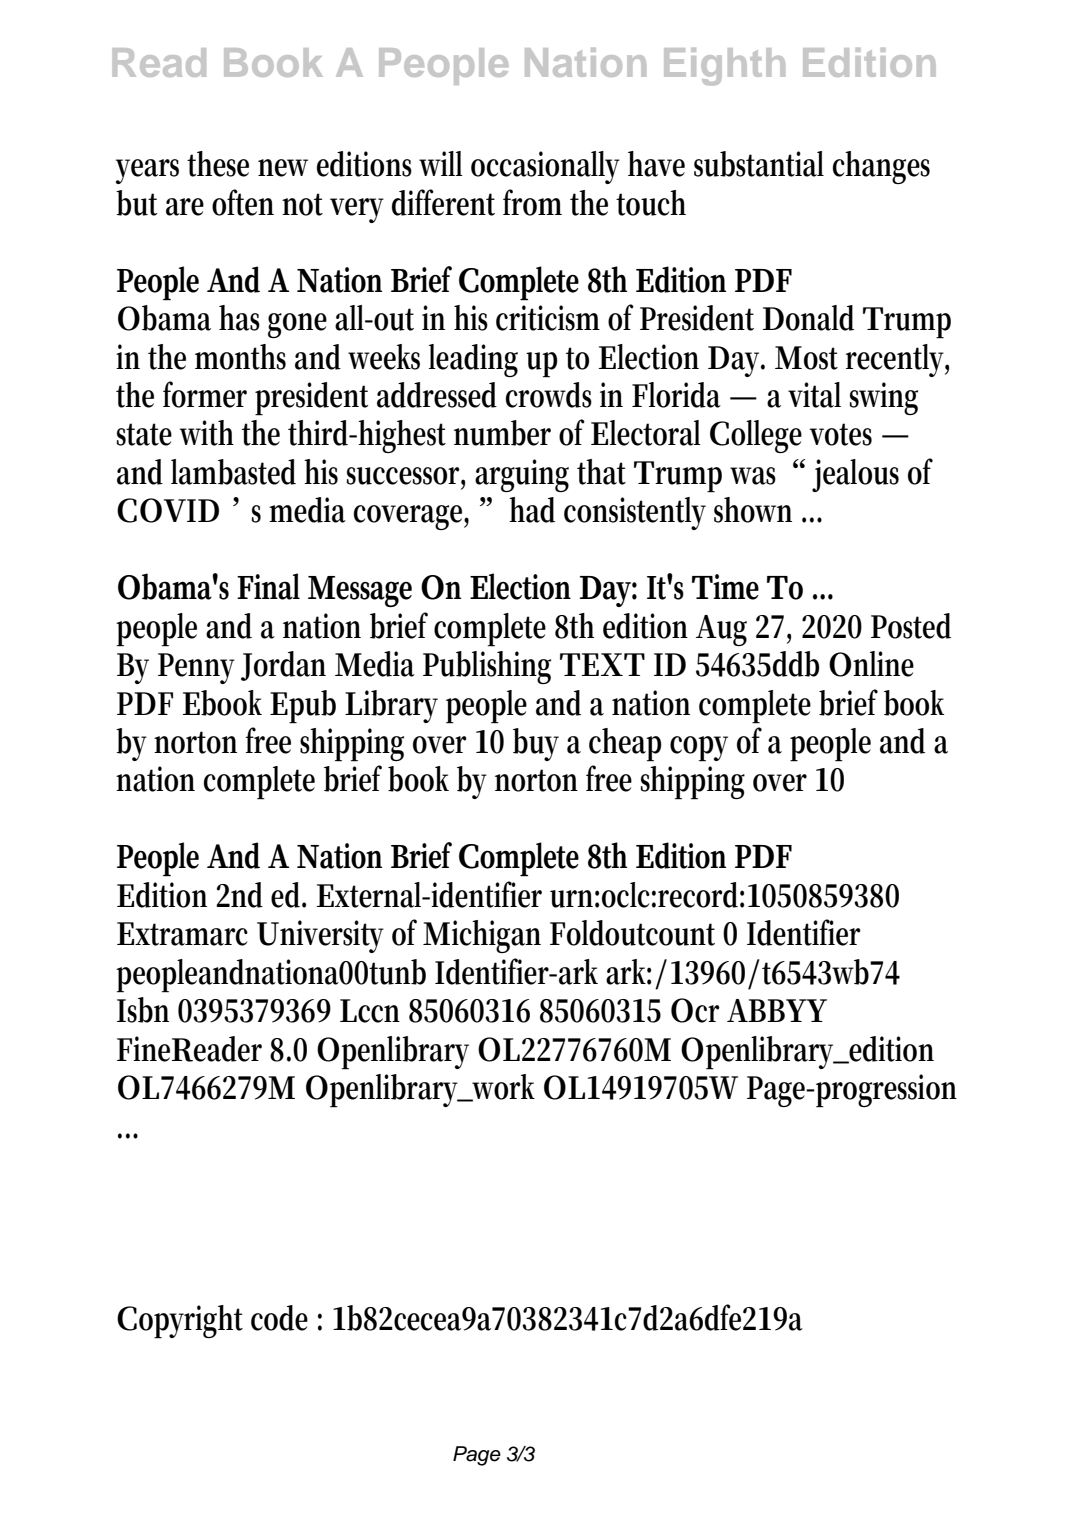 The width and height of the document is (1076, 1526). What do you see at coordinates (487, 667) in the document?
I see `Publishing` at bounding box center [487, 667].
